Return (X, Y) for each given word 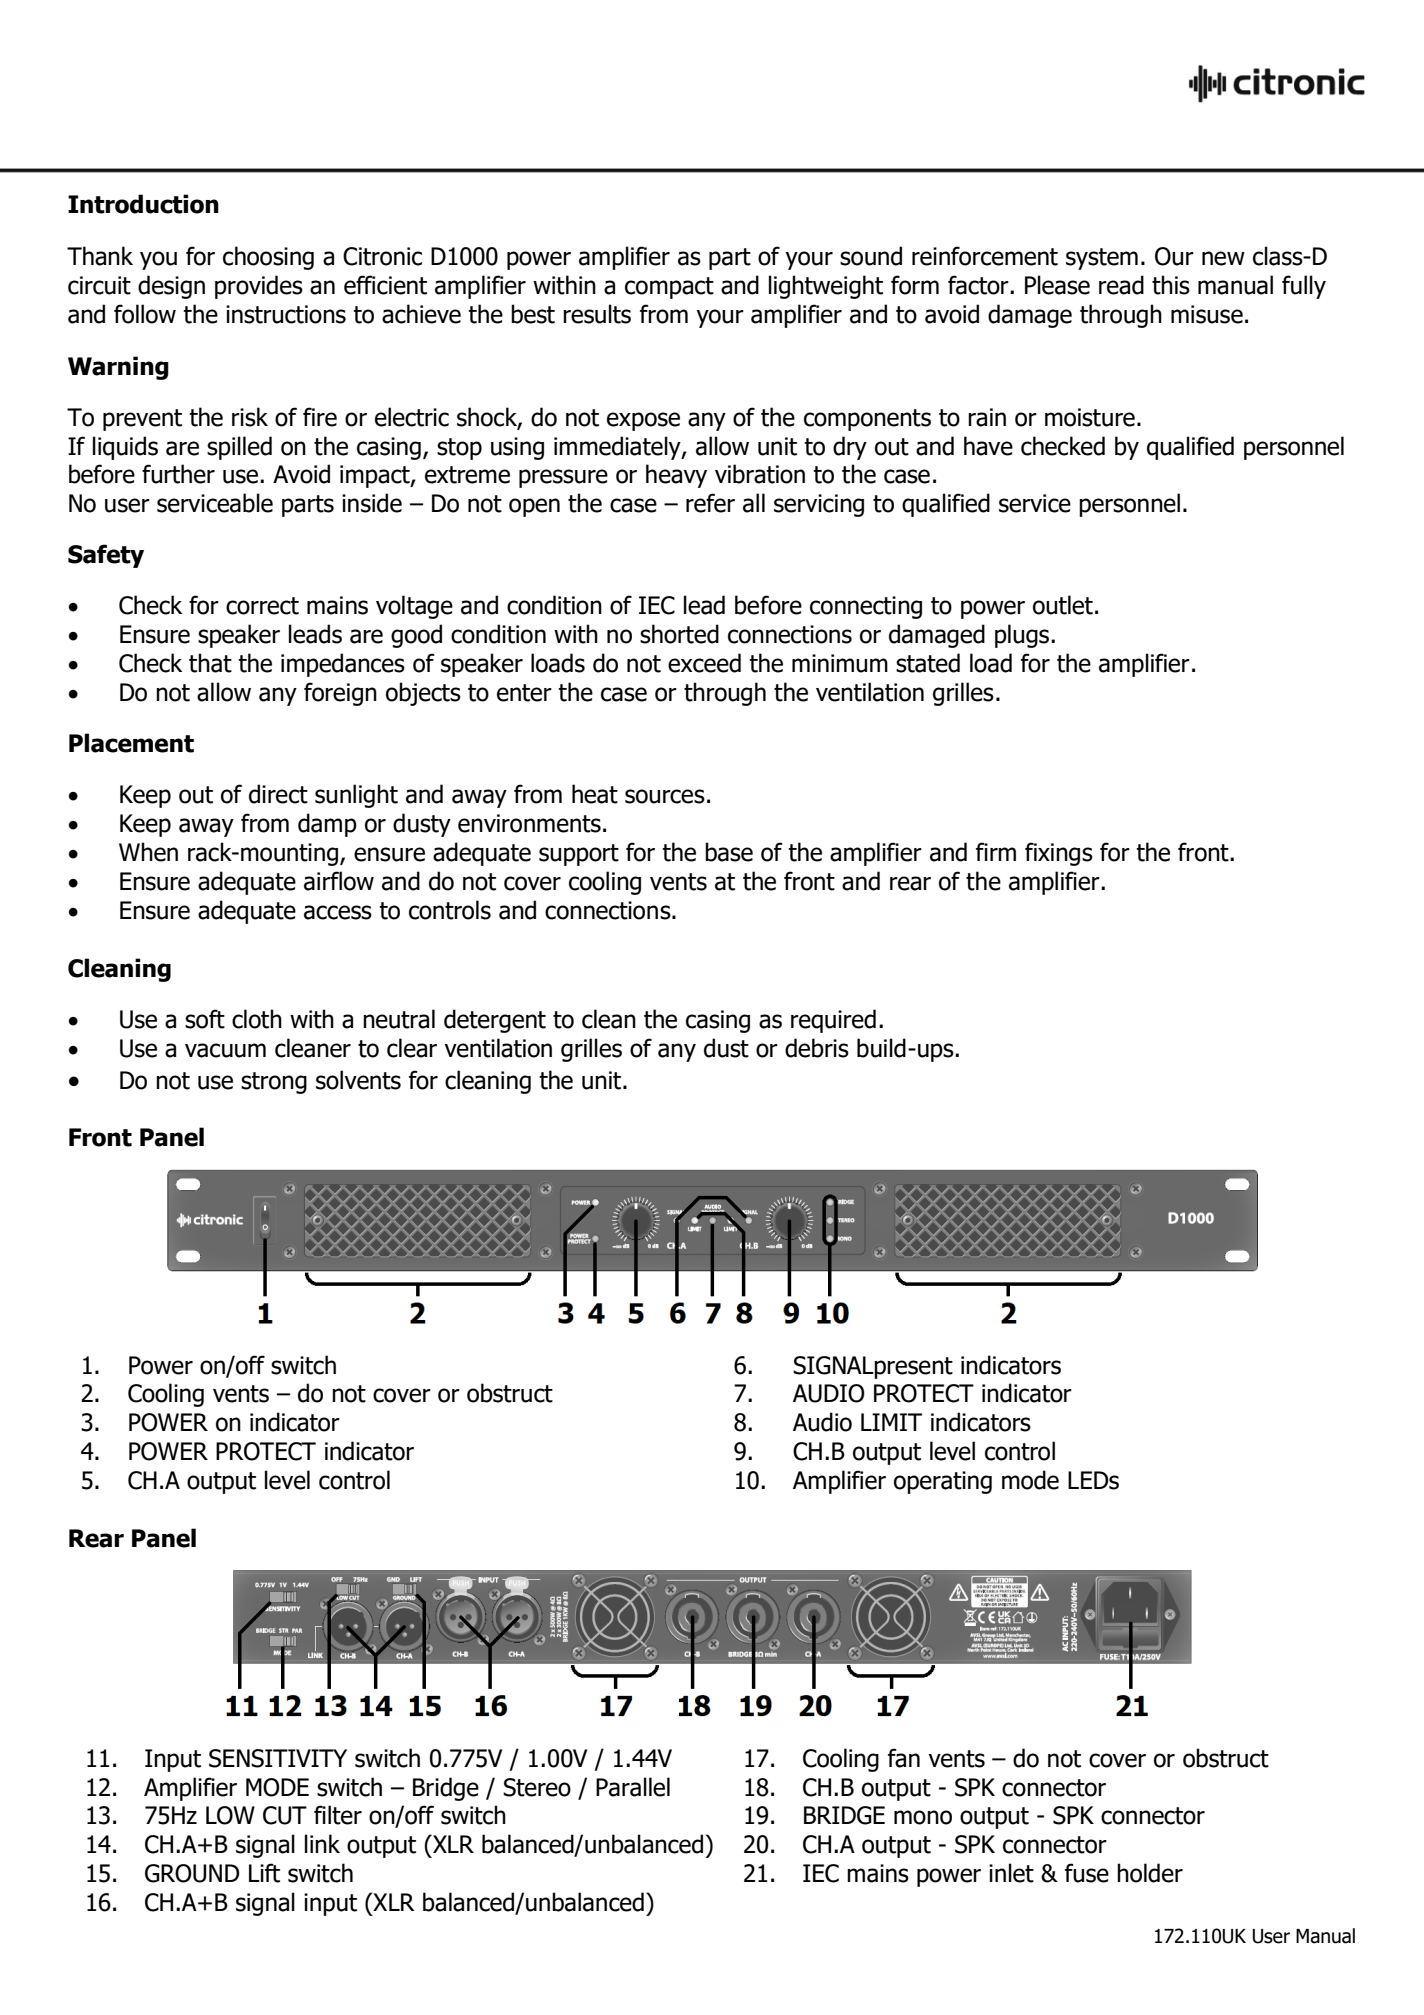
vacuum (225, 1050)
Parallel (633, 1787)
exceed (704, 663)
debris (817, 1048)
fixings (1059, 854)
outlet (1063, 605)
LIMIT (891, 1422)
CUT (285, 1815)
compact (669, 288)
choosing (268, 258)
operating (943, 1482)
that (210, 663)
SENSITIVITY (278, 1758)
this (1171, 285)
